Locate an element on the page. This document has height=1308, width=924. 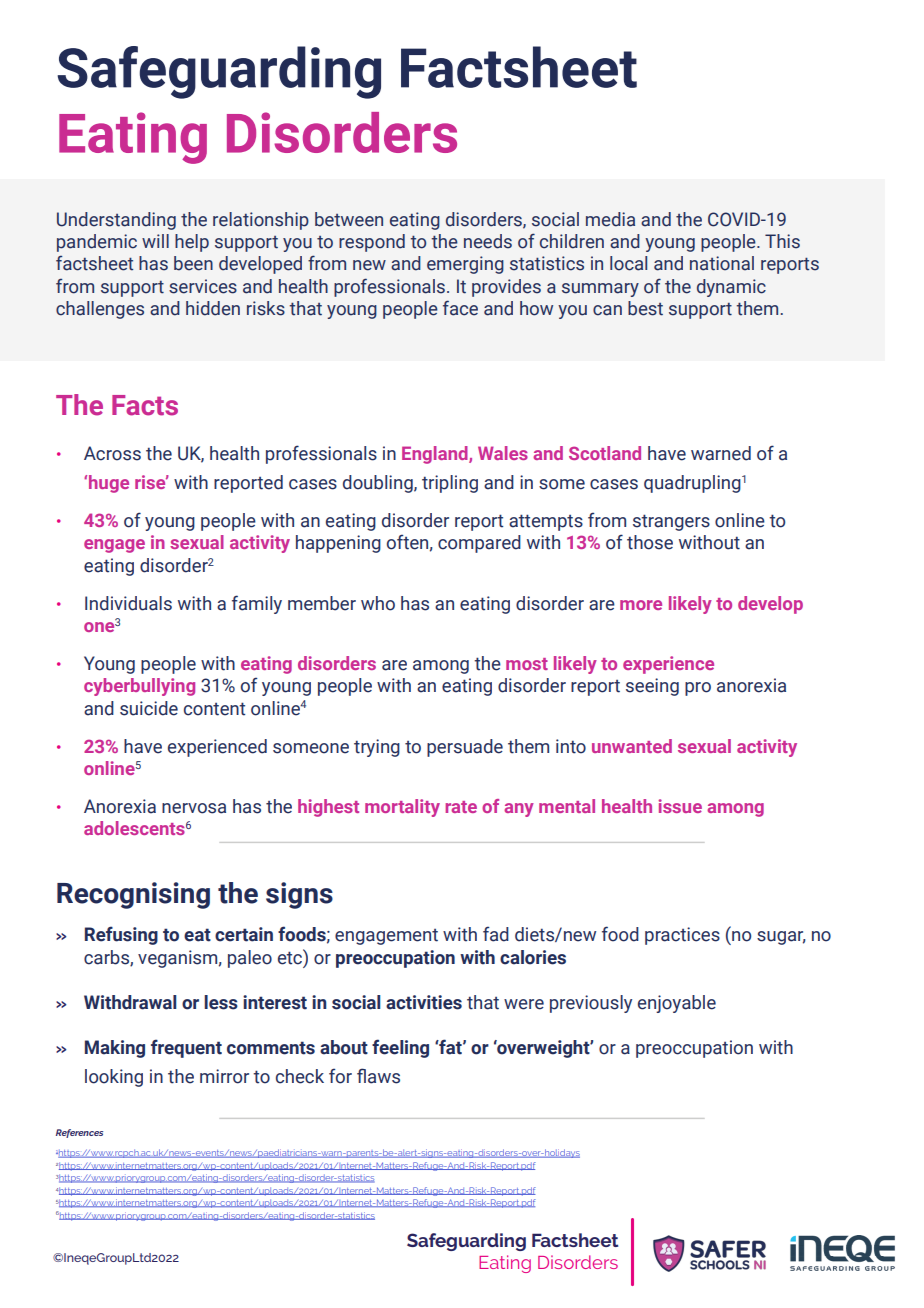
cyberbullying is located at coordinates (139, 687).
